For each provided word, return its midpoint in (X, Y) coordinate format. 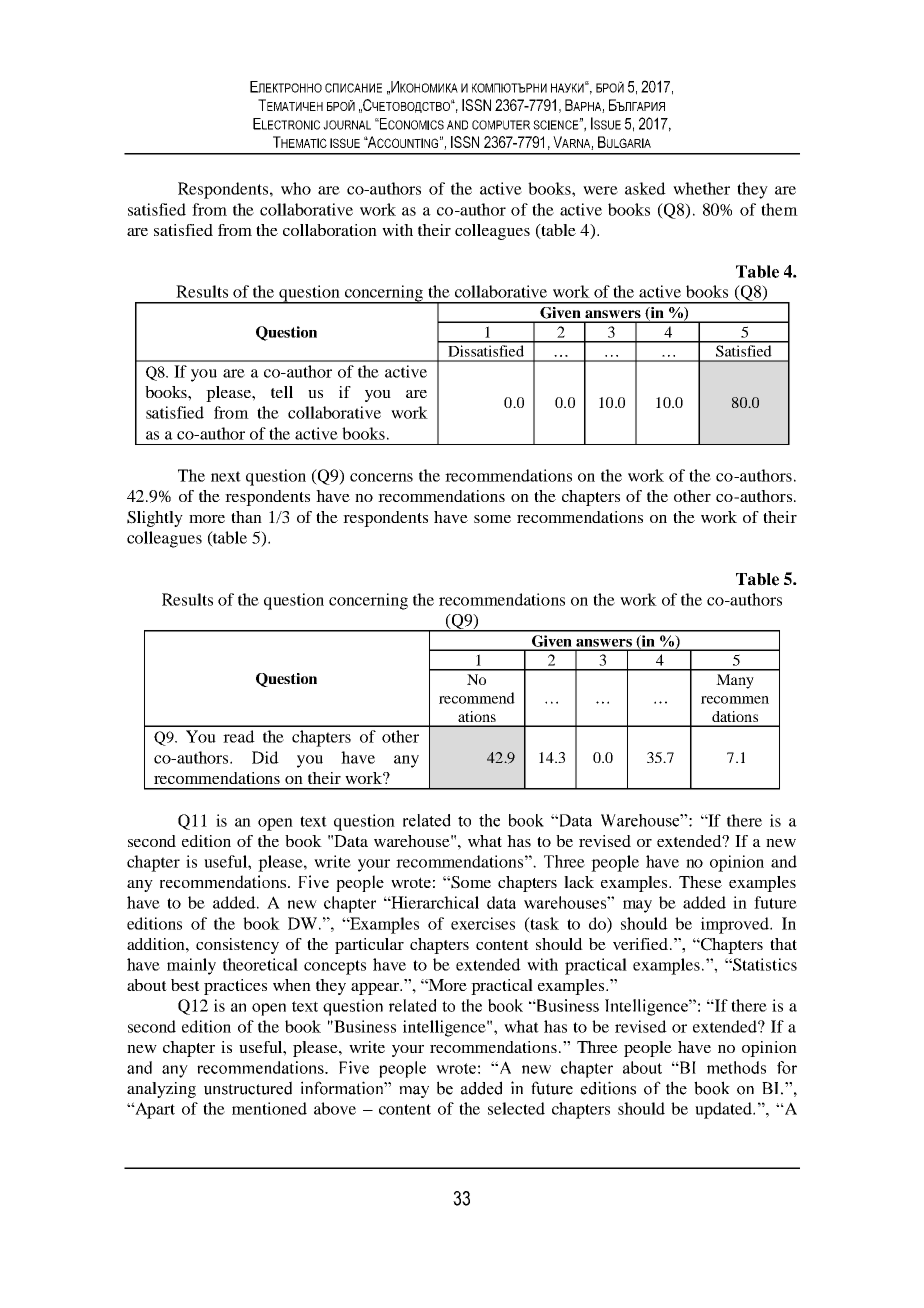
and (784, 861)
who (296, 188)
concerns (381, 477)
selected (516, 1108)
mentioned (269, 1108)
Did (265, 757)
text (313, 821)
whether (701, 188)
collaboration (330, 230)
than (246, 517)
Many (735, 681)
